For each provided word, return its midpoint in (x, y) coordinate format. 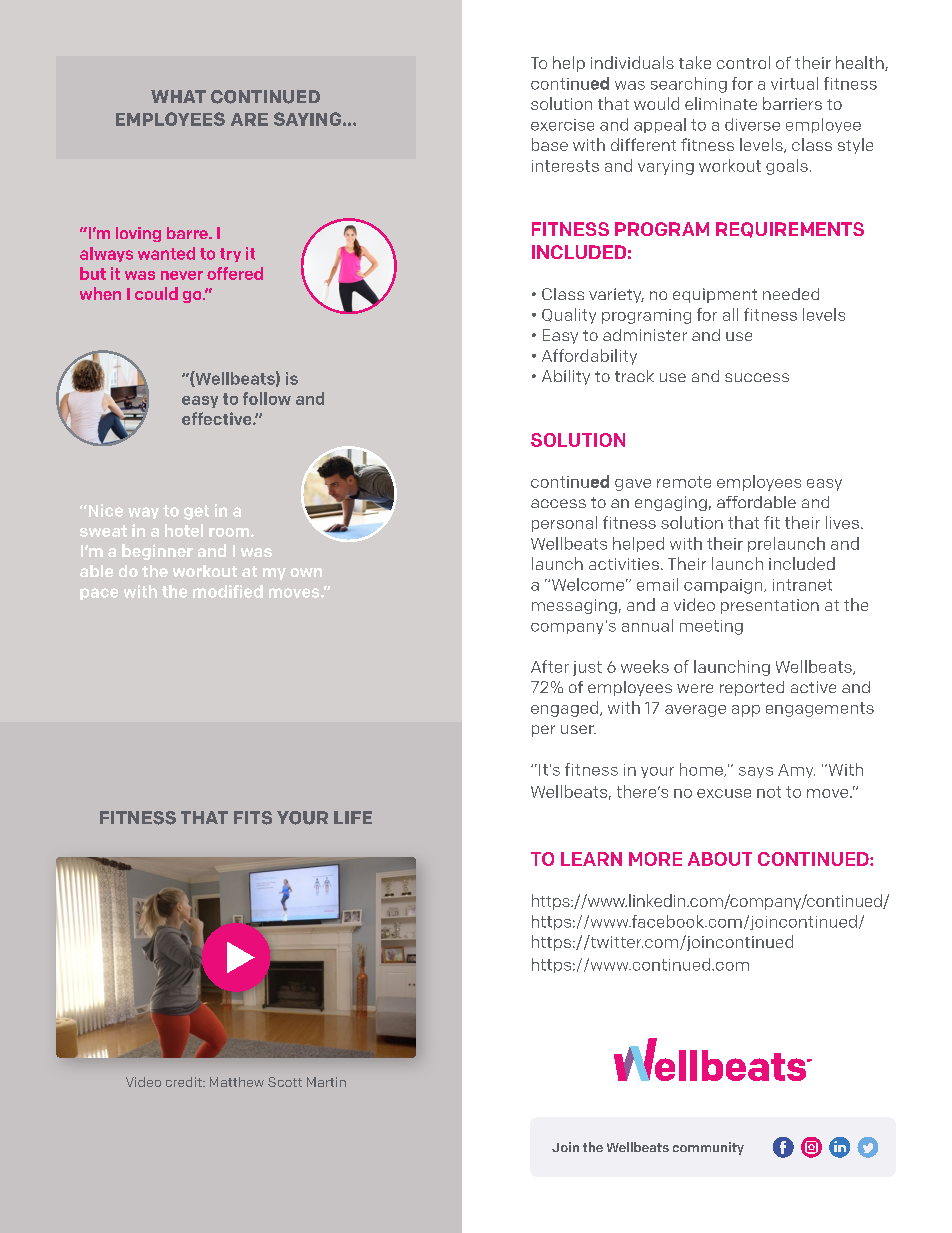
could (156, 293)
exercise (562, 125)
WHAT (178, 96)
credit (185, 1082)
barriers (792, 103)
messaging (574, 606)
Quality (569, 316)
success (757, 377)
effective (218, 418)
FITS (253, 818)
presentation (770, 606)
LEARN (591, 859)
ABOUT (720, 859)
